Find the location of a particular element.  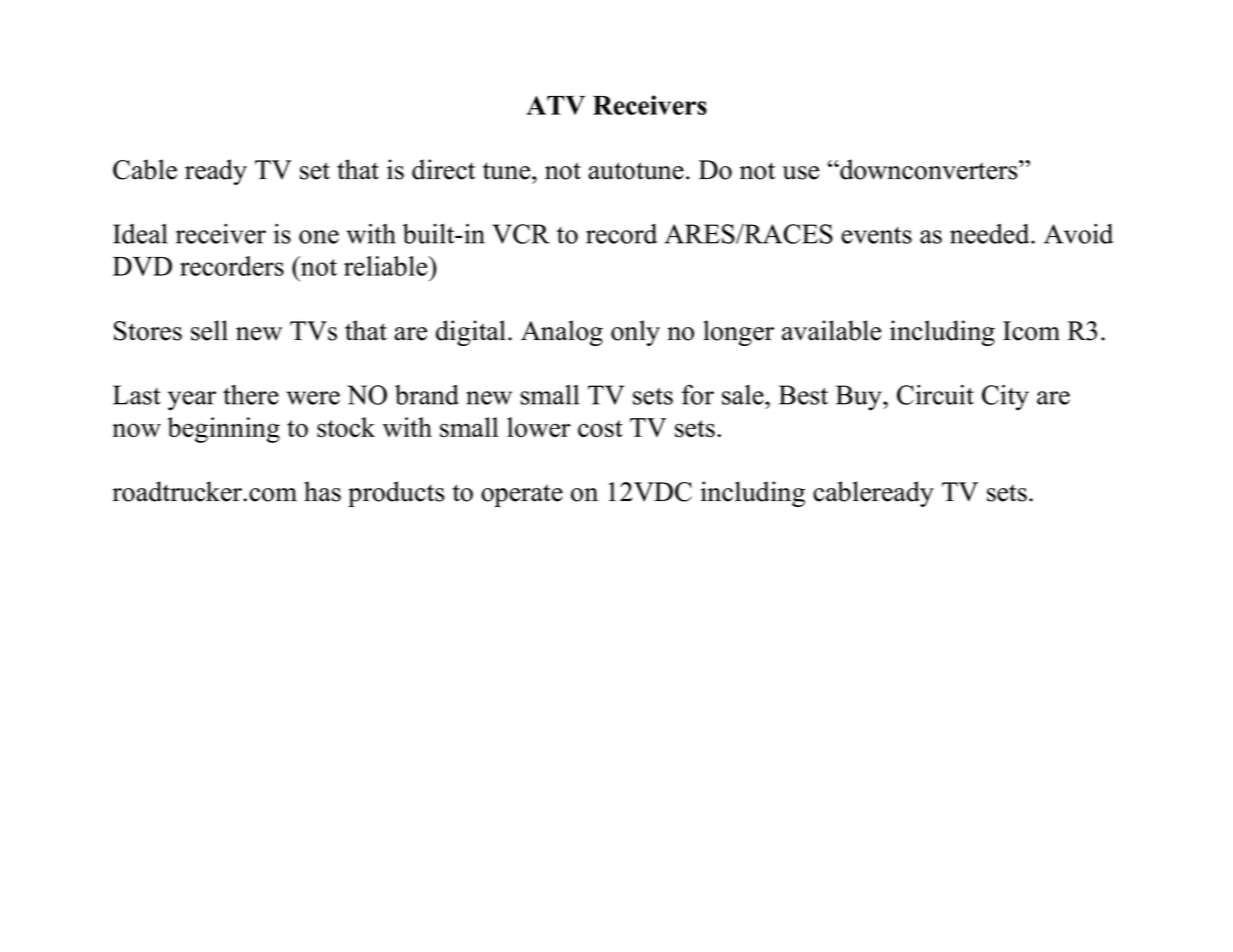

cost is located at coordinates (600, 429).
